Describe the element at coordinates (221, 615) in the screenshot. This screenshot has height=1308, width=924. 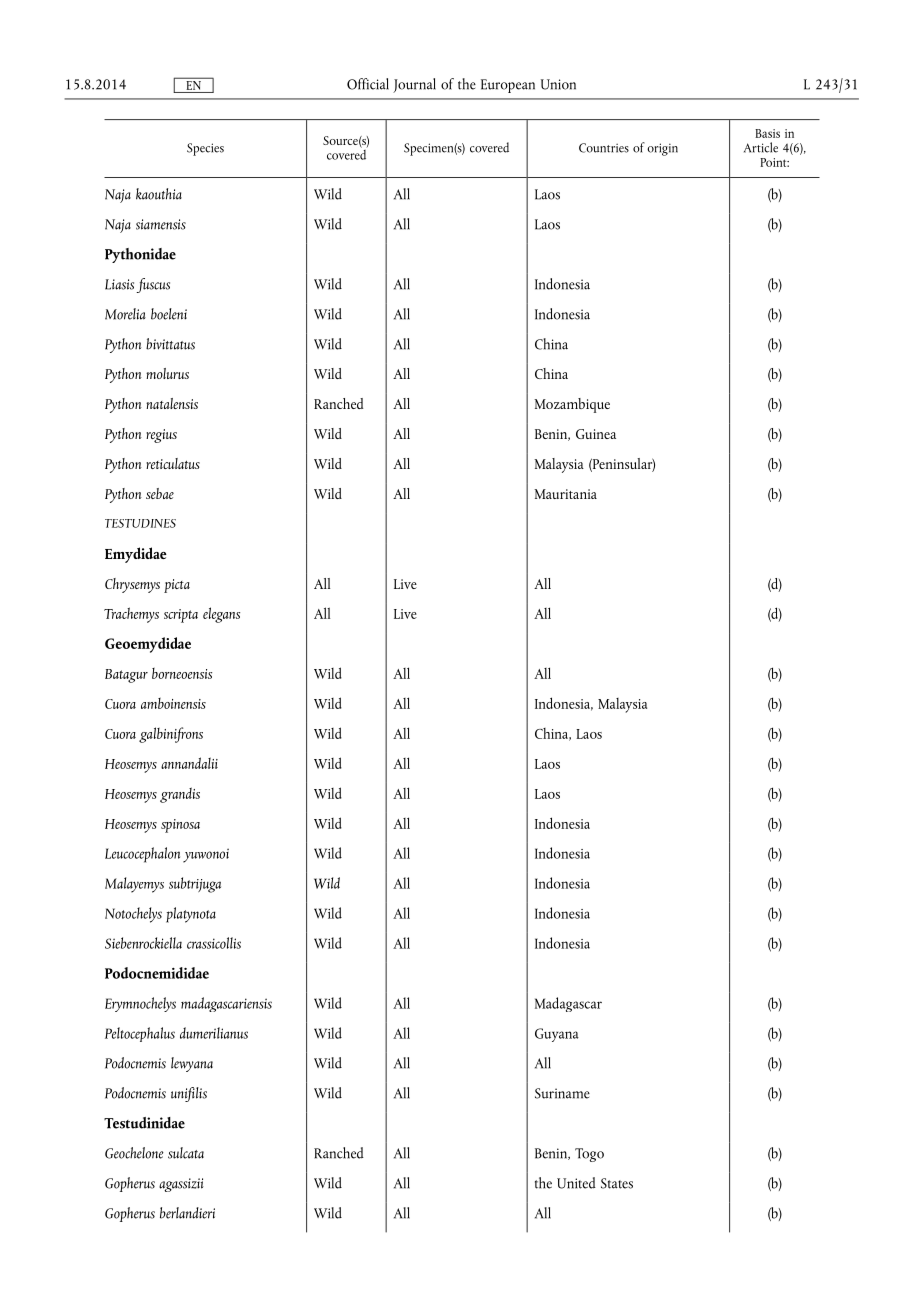
I see `elegans` at that location.
